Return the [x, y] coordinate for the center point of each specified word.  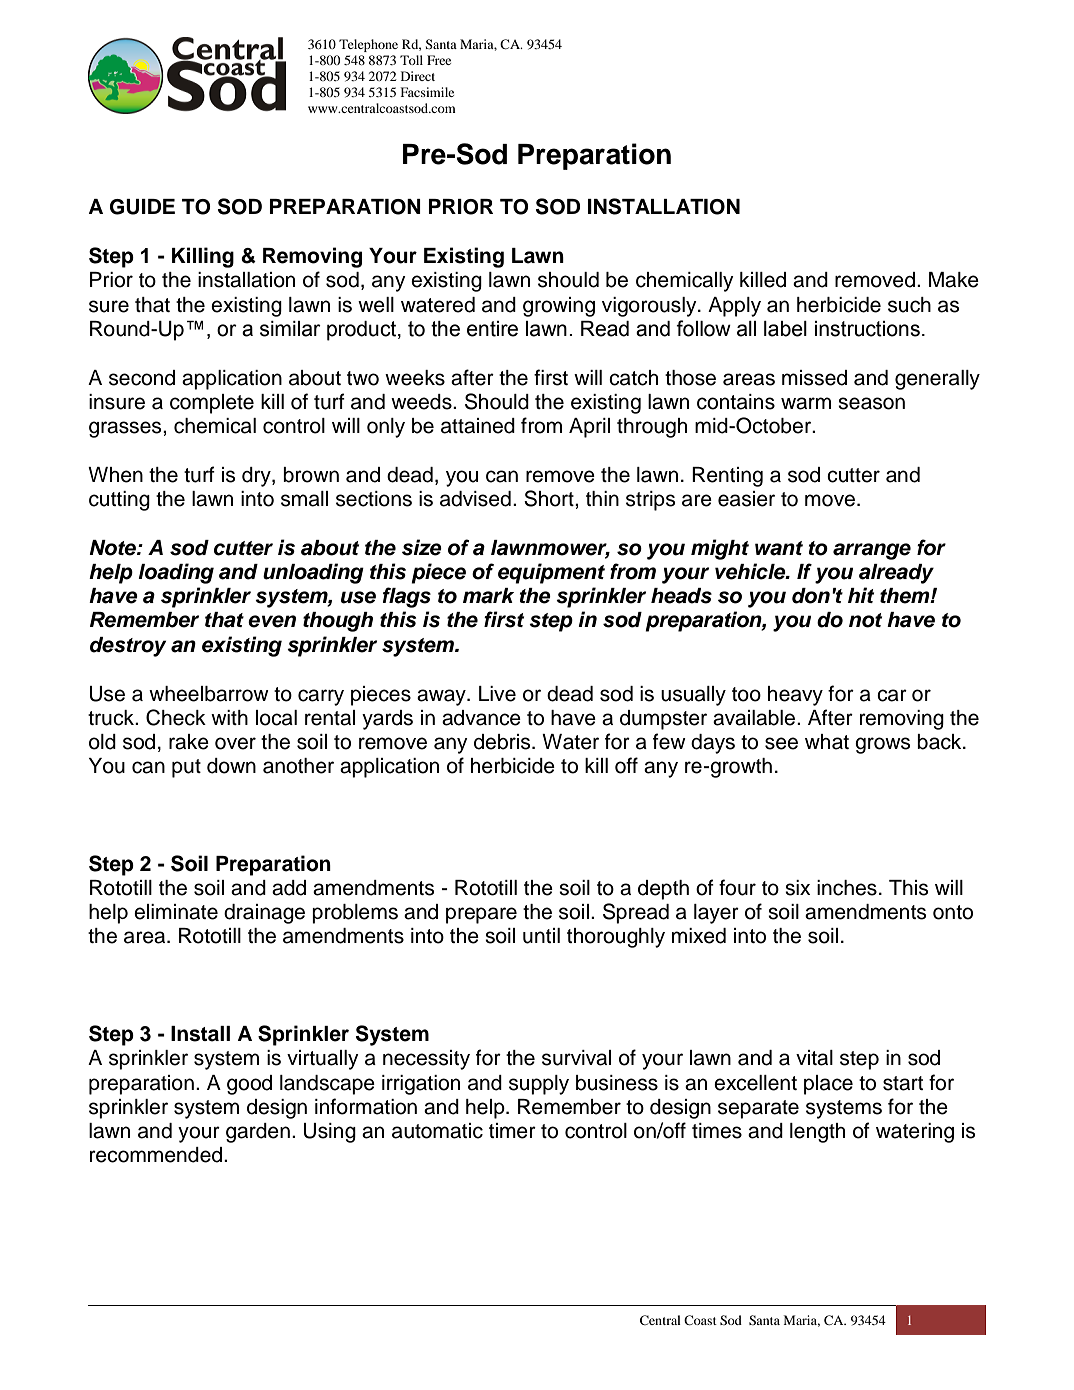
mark [488, 596]
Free [439, 60]
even [272, 621]
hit [861, 595]
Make [954, 280]
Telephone [368, 45]
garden [258, 1133]
